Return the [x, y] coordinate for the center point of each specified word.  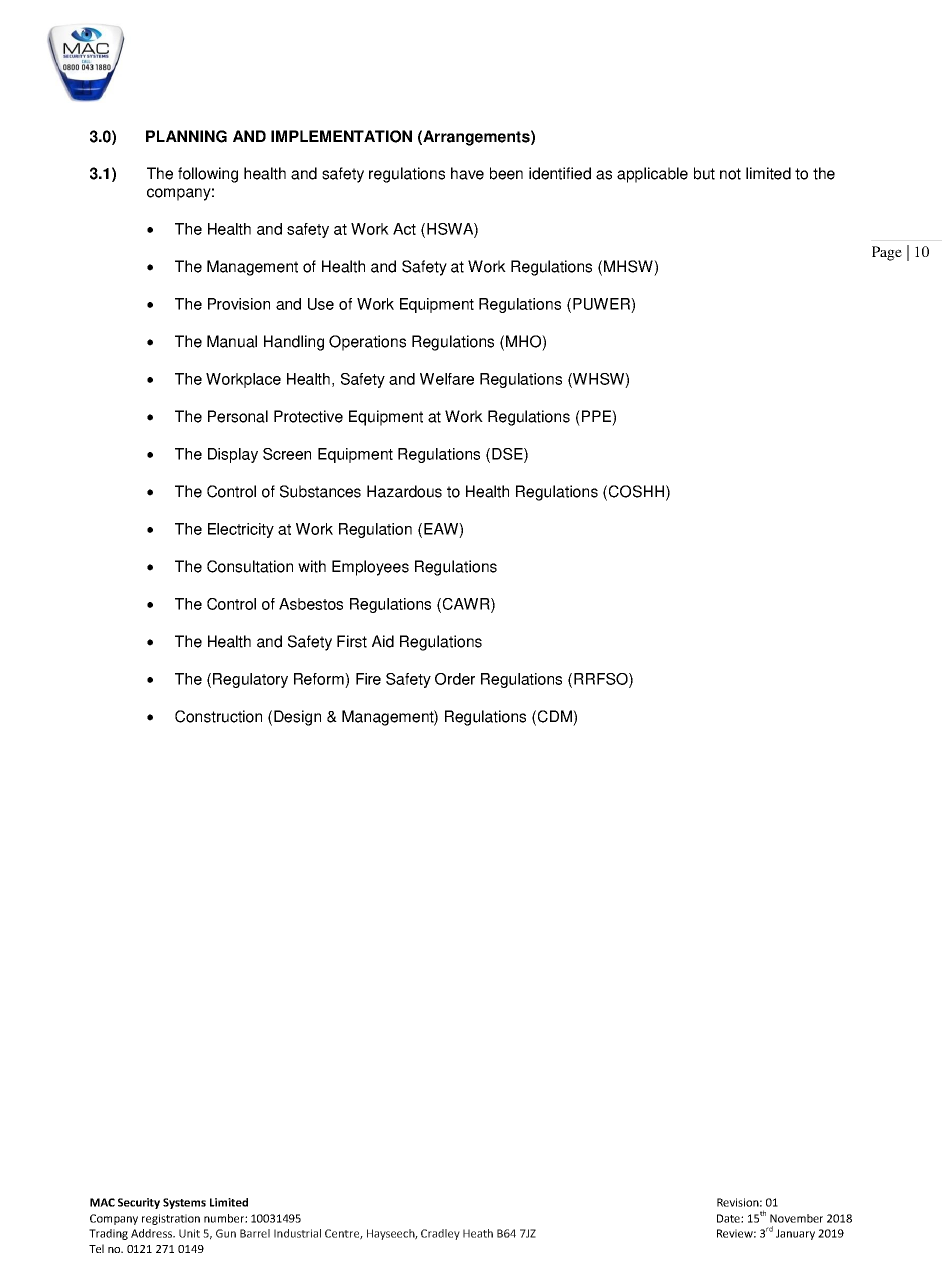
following [208, 175]
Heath [478, 1233]
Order [455, 679]
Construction [218, 716]
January [795, 1234]
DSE [508, 455]
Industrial [297, 1233]
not [730, 174]
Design [297, 718]
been [506, 173]
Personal [238, 416]
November [796, 1218]
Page [887, 253]
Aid [383, 641]
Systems [184, 1203]
